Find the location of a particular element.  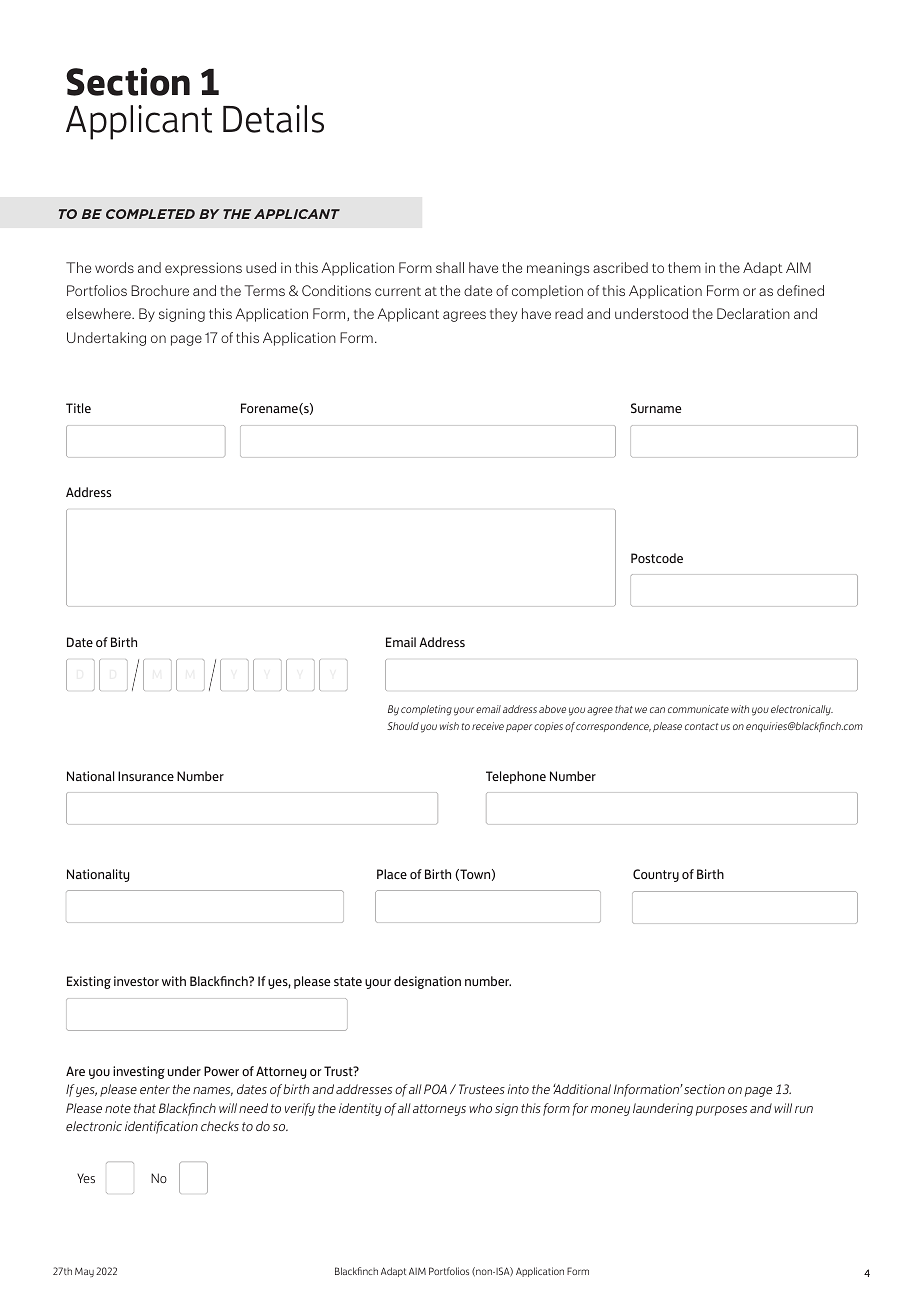

May is located at coordinates (84, 1272).
